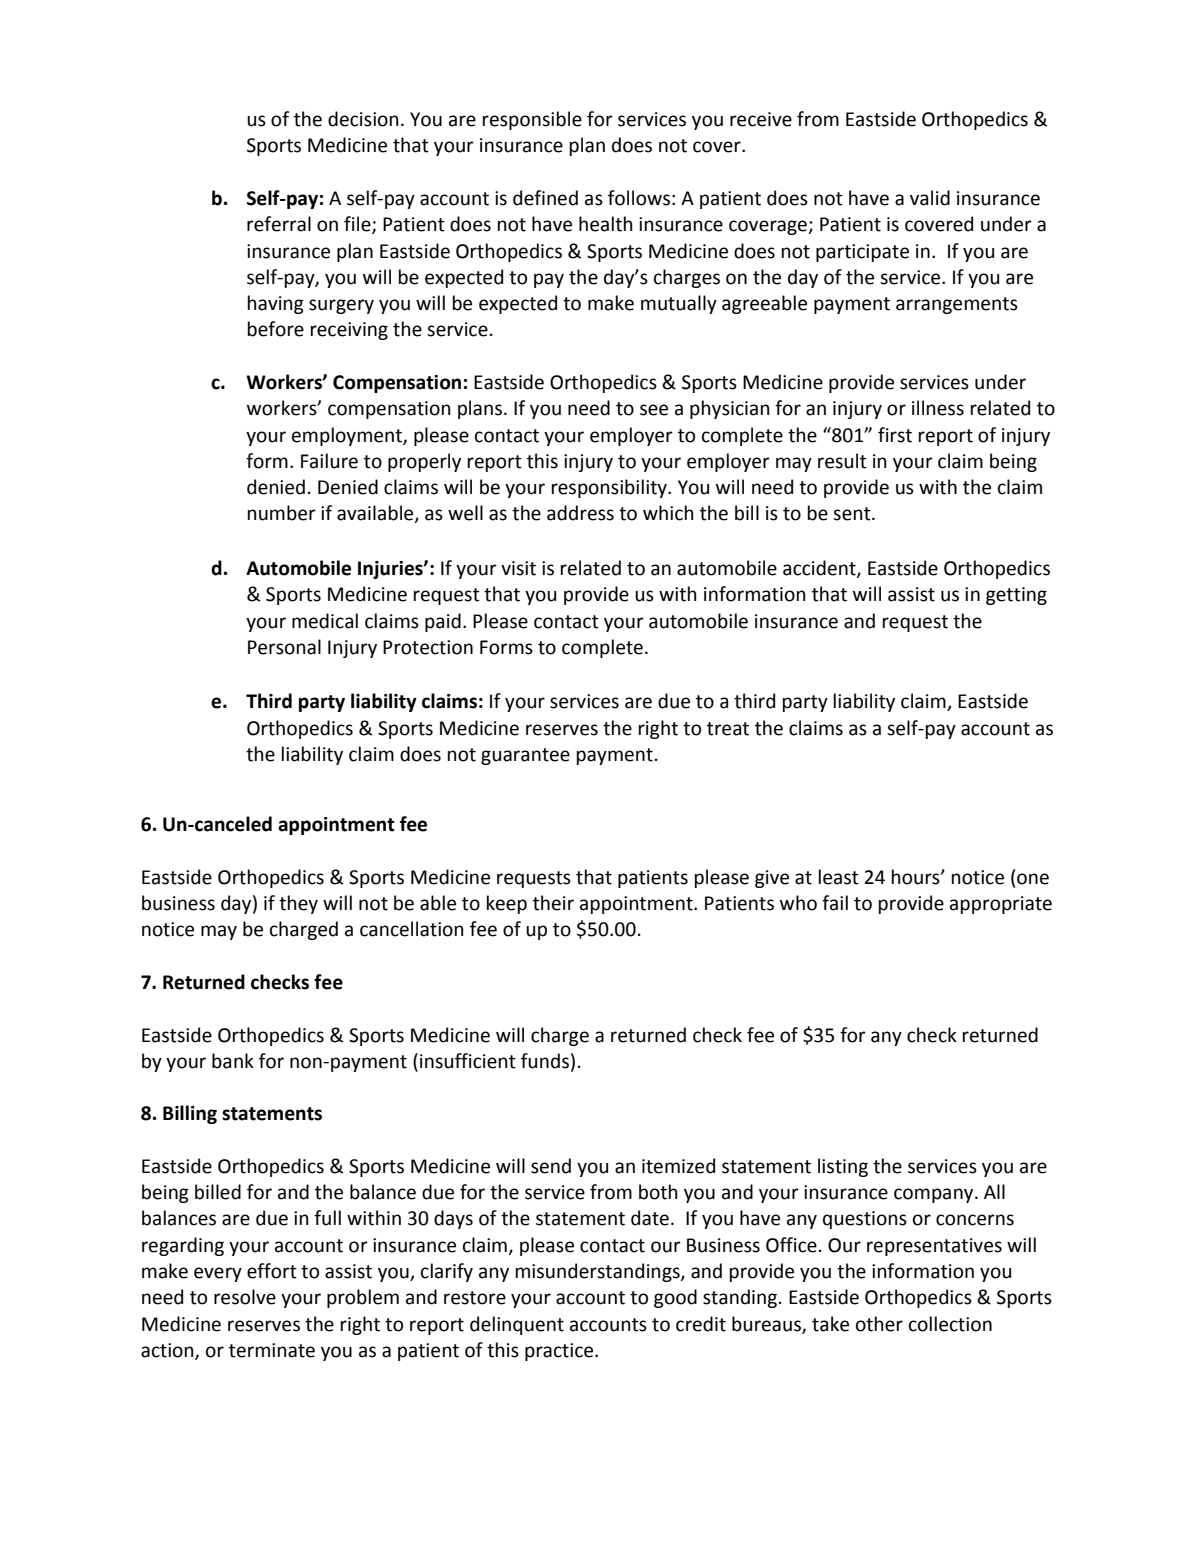 The width and height of the image is (1197, 1550). What do you see at coordinates (545, 1061) in the image?
I see `funds` at bounding box center [545, 1061].
